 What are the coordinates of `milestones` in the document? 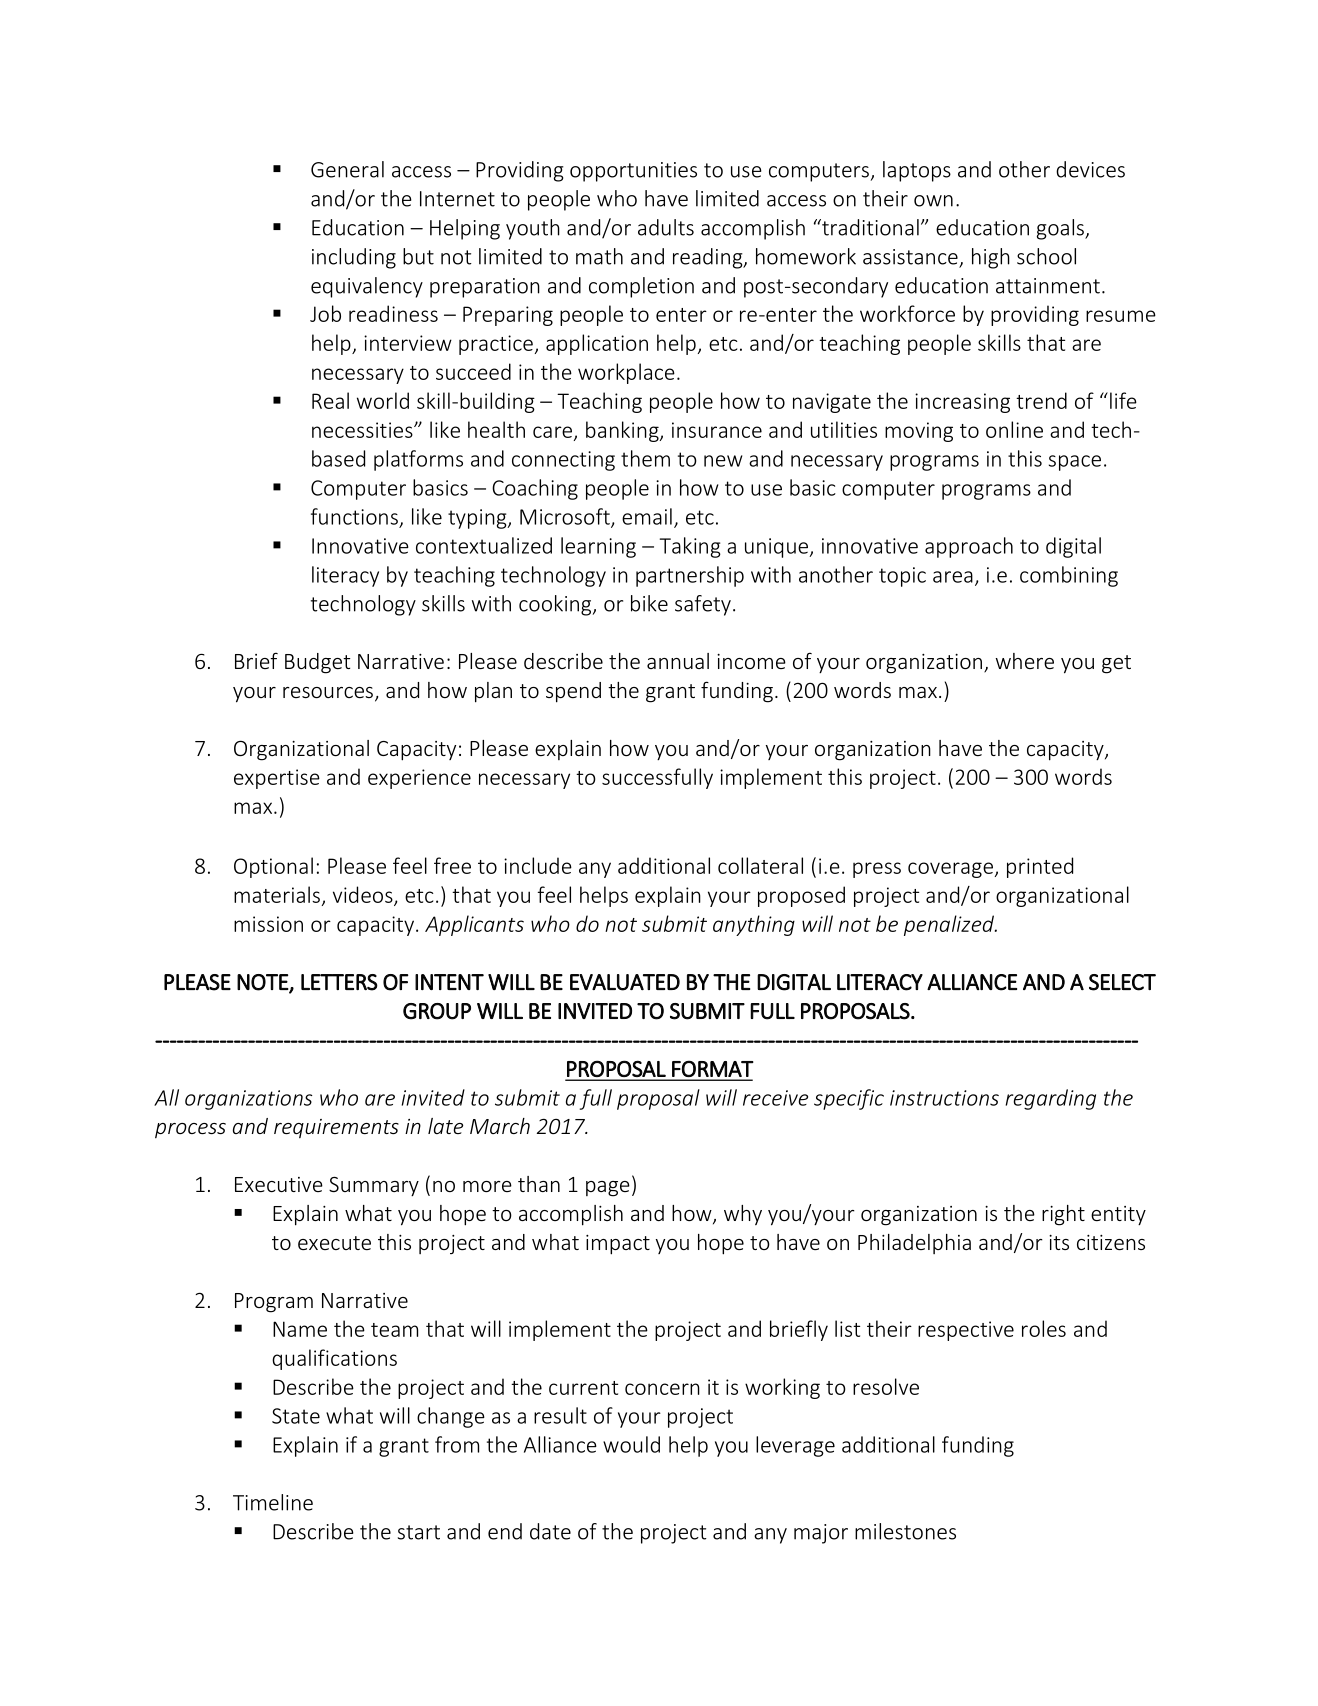 It's located at (905, 1531).
